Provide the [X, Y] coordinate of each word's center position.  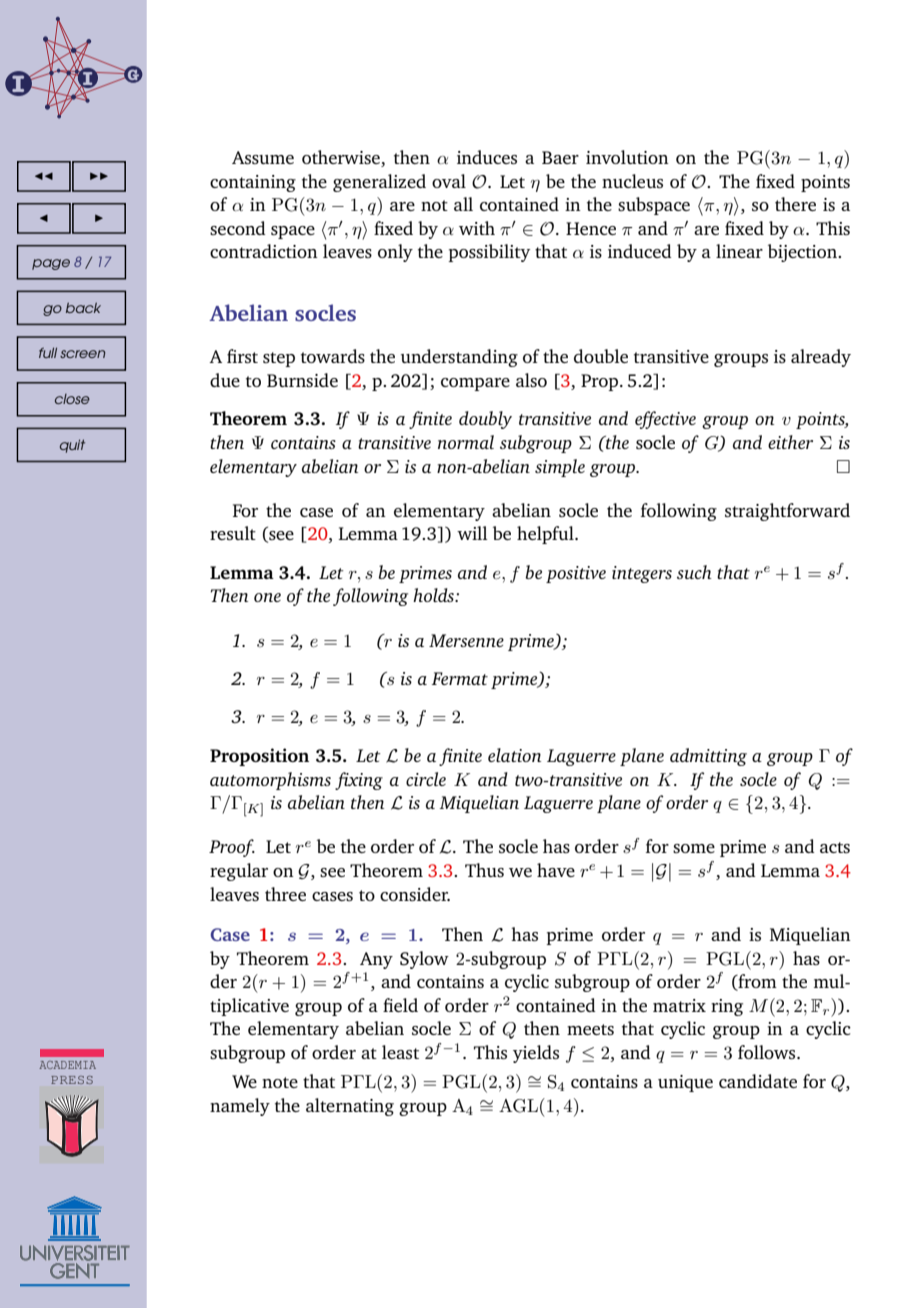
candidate [758, 1081]
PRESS [72, 1080]
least [400, 1052]
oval [449, 181]
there [795, 204]
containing [253, 183]
